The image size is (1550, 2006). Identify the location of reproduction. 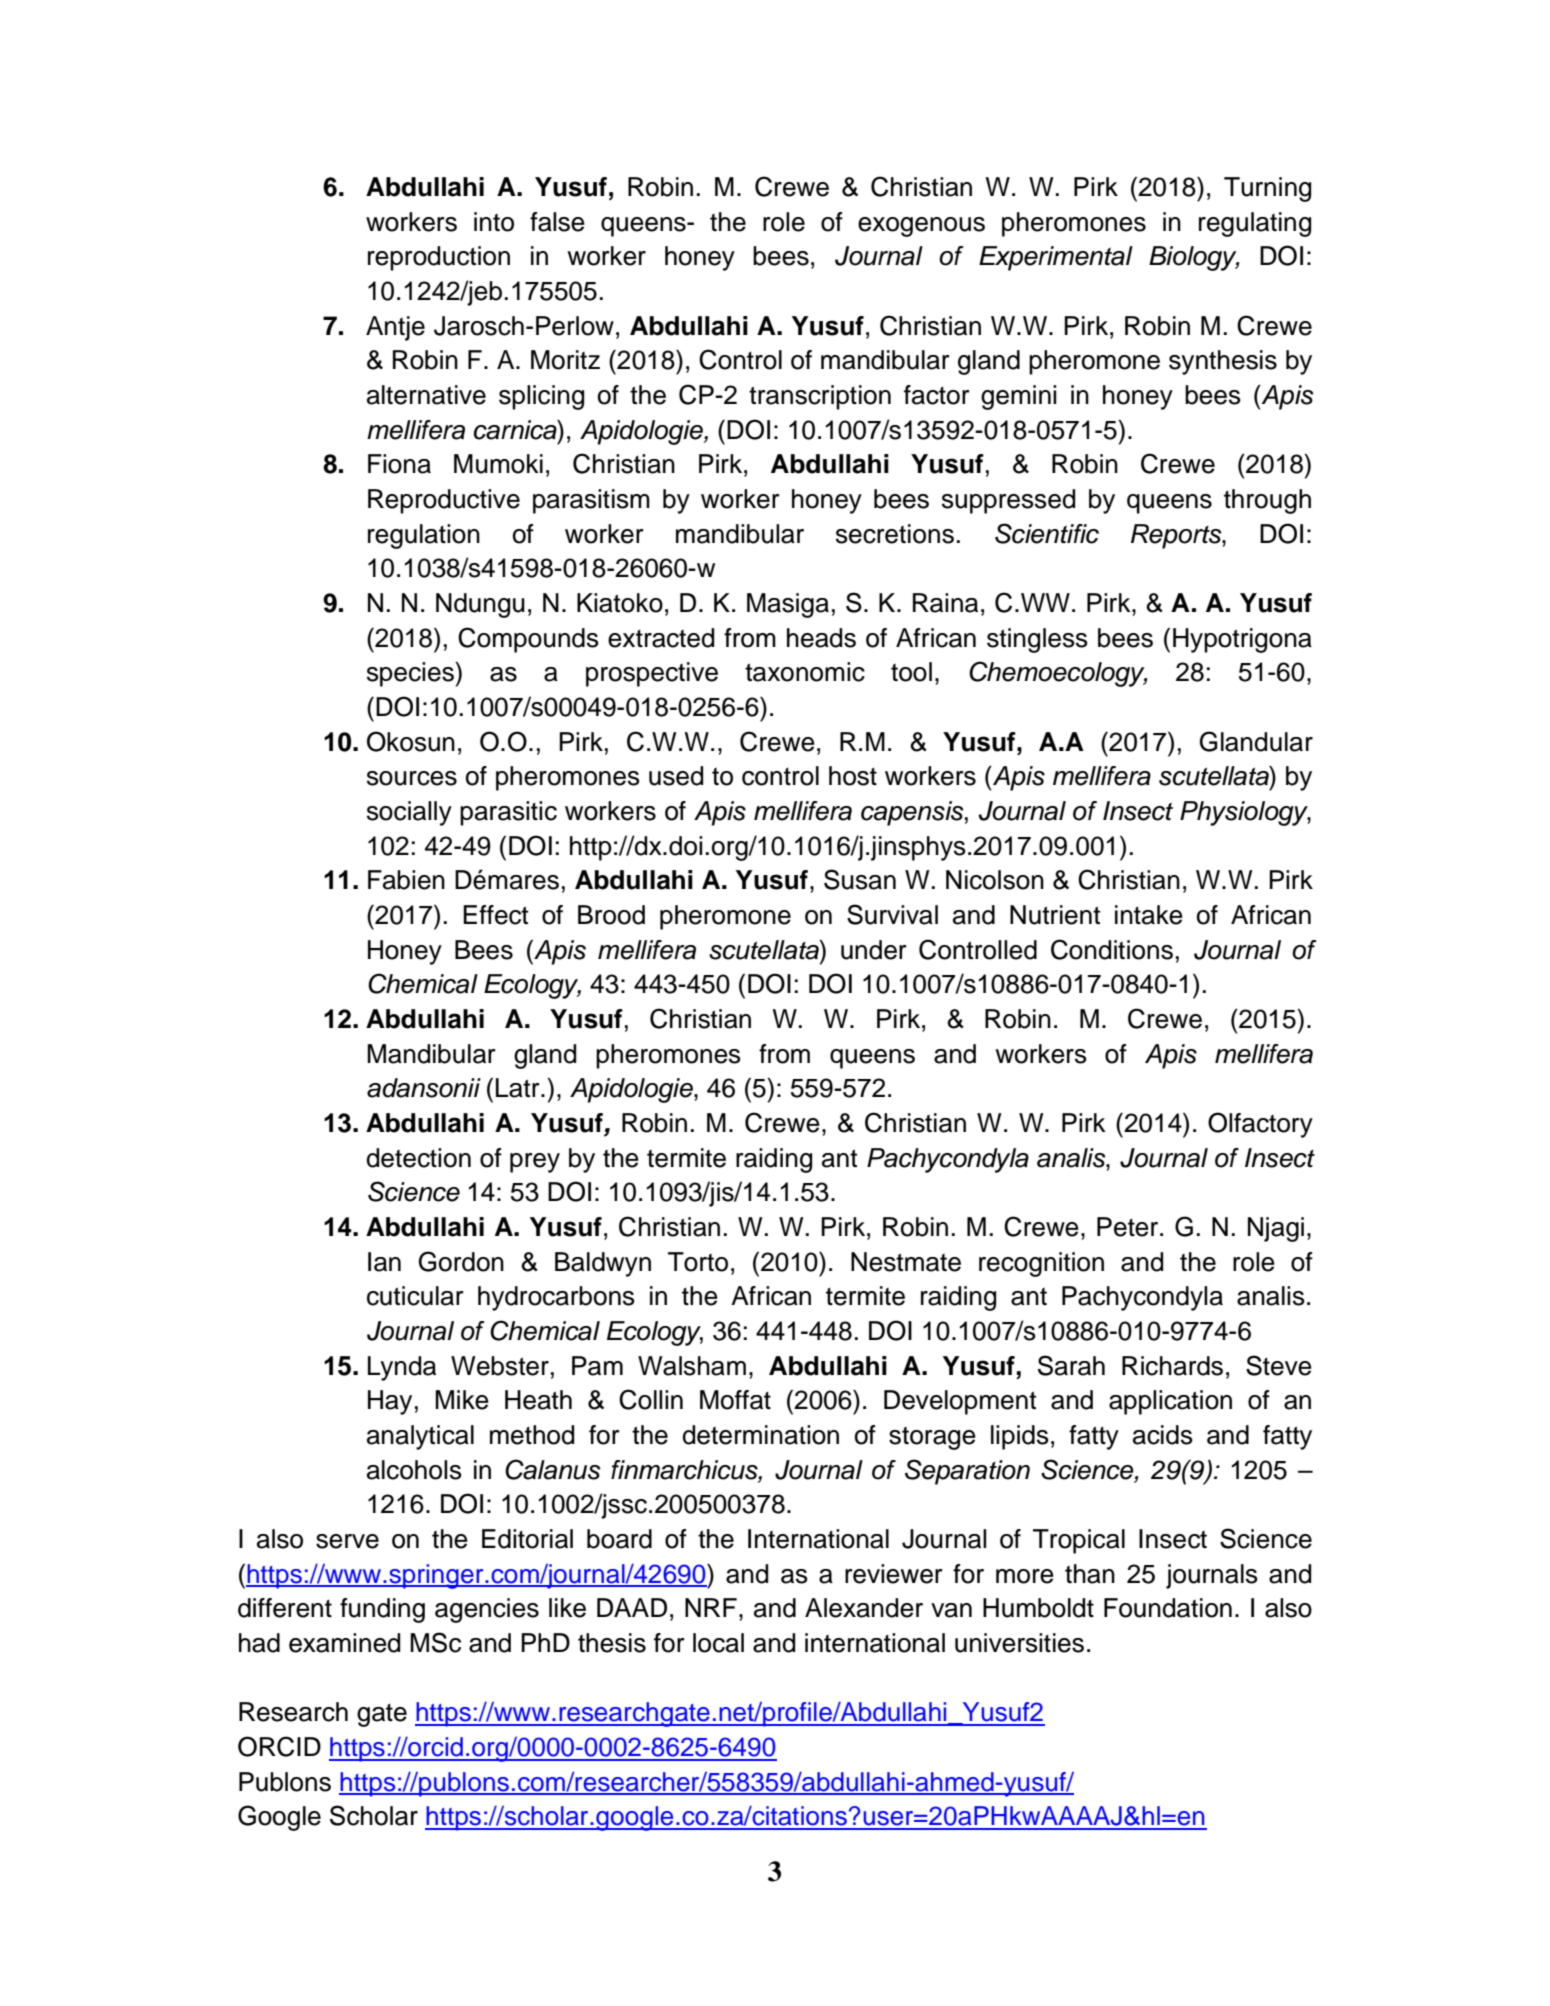
(439, 258).
